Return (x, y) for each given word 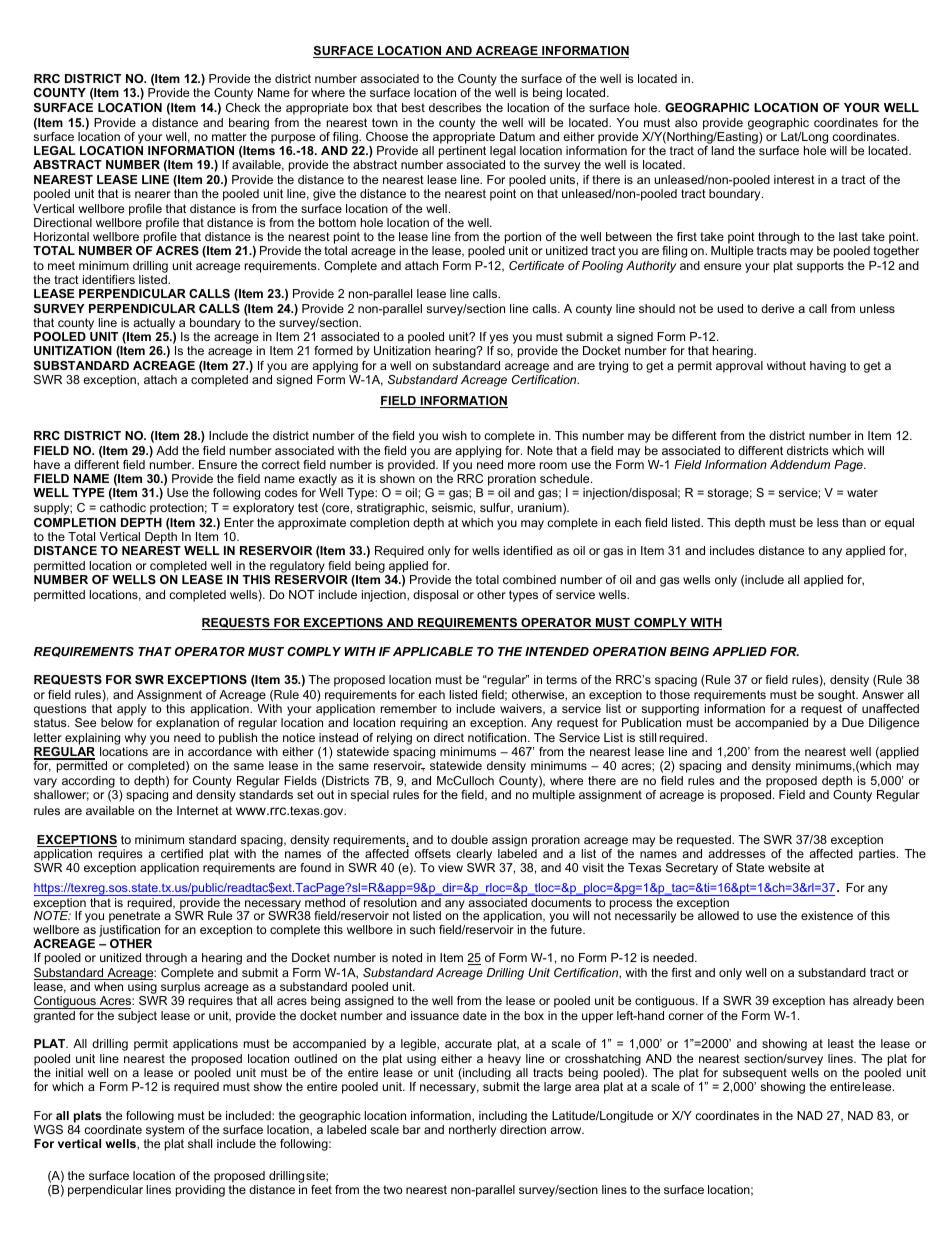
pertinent (462, 152)
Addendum (800, 464)
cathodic (123, 507)
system (164, 1132)
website (789, 867)
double (469, 839)
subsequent (755, 1074)
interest (794, 179)
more (521, 465)
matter (229, 136)
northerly (472, 1131)
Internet (198, 810)
